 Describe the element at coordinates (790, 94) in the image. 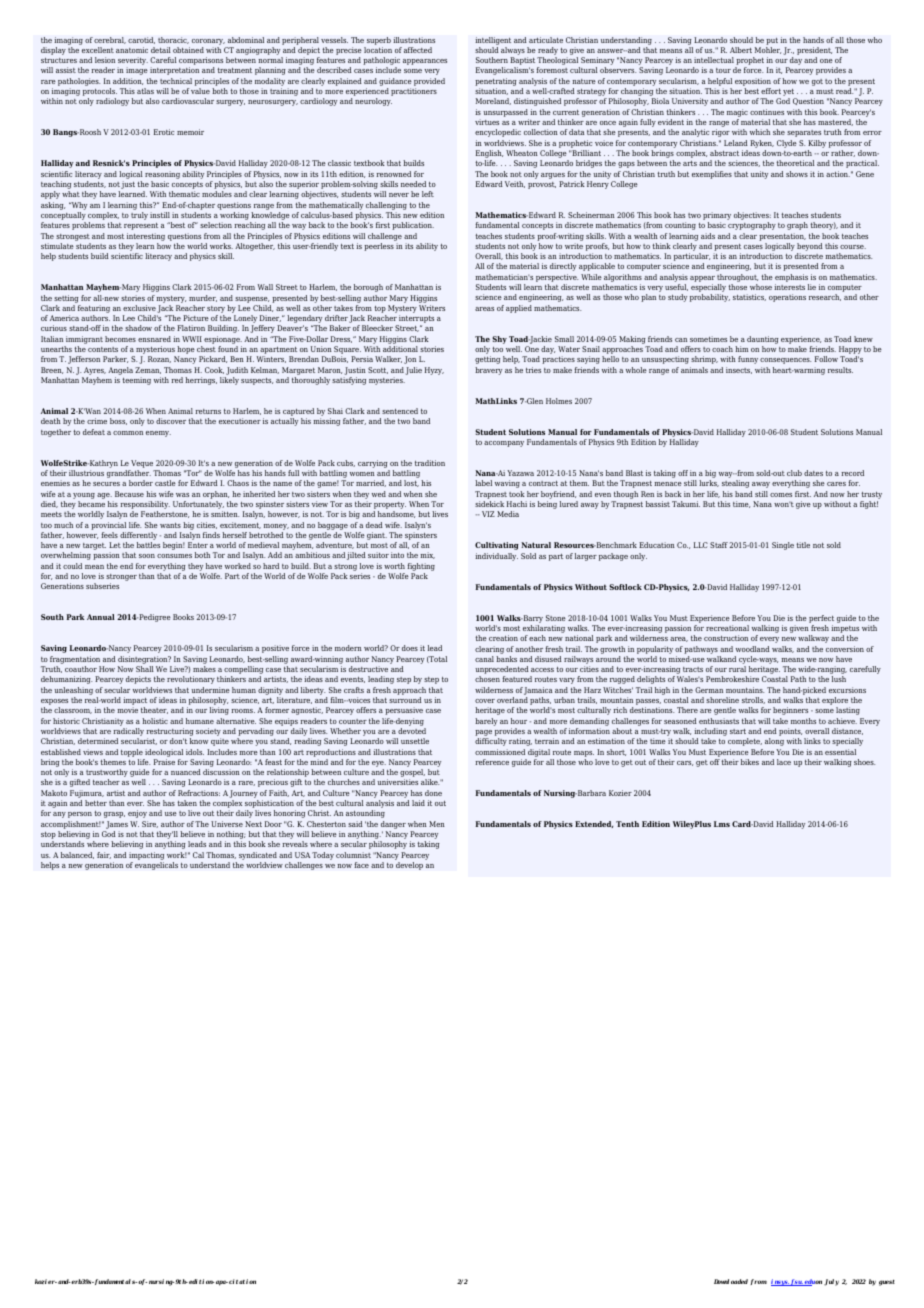

I see `yet` at that location.
